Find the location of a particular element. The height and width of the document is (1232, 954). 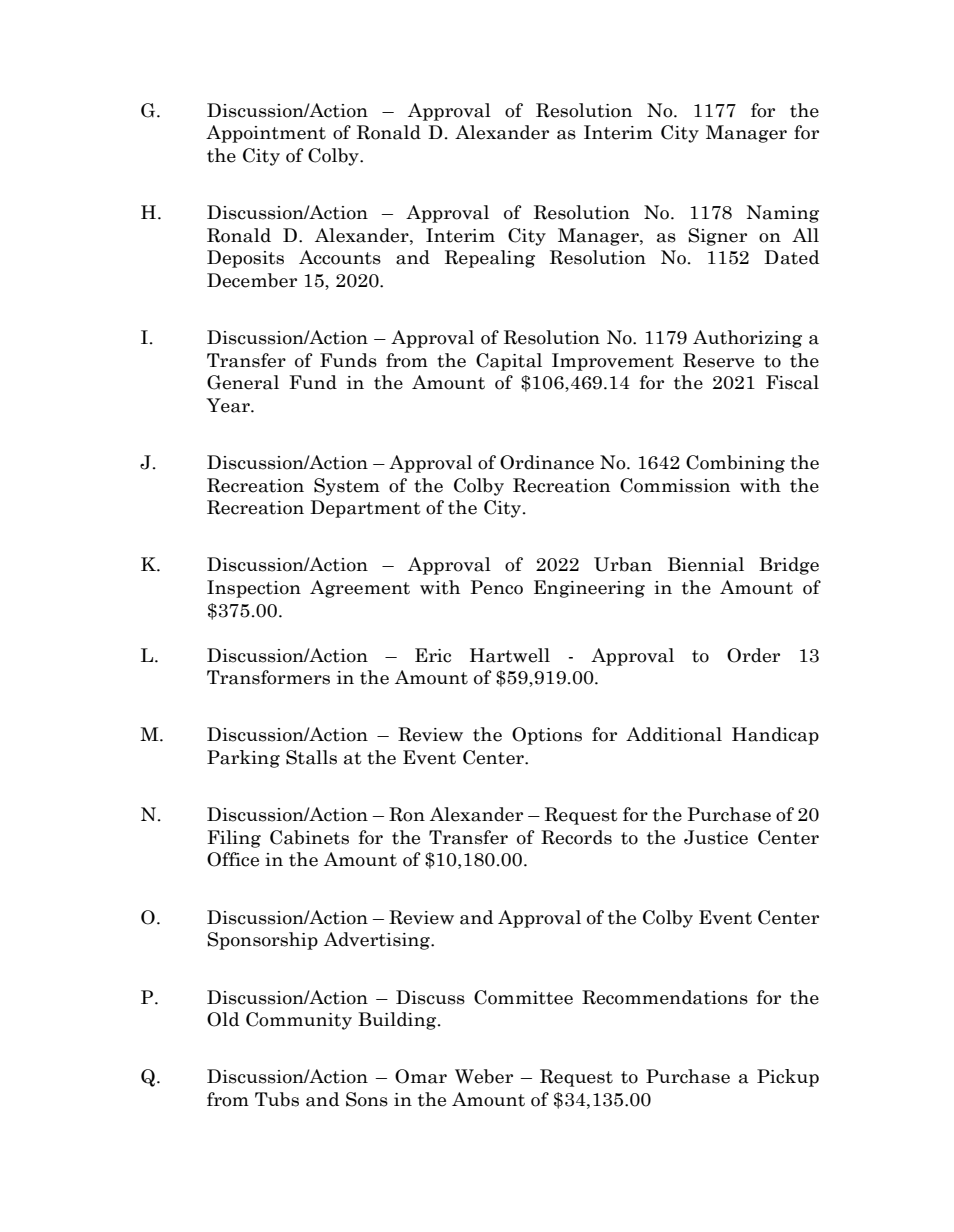

Pickup is located at coordinates (788, 1078).
